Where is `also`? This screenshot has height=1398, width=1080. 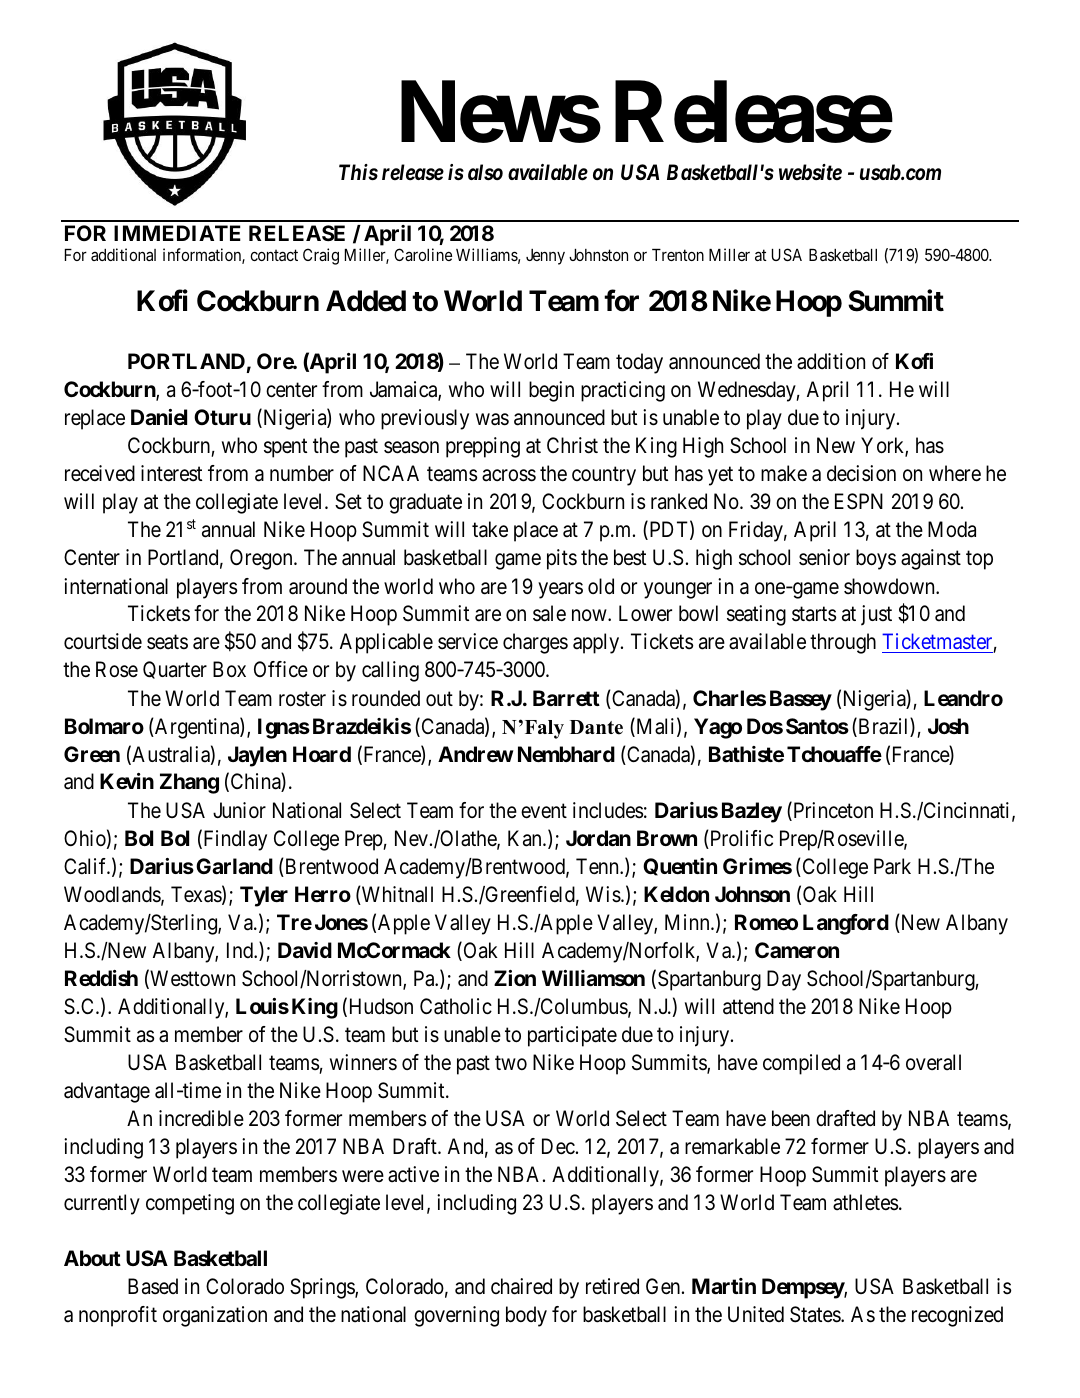 also is located at coordinates (485, 172).
